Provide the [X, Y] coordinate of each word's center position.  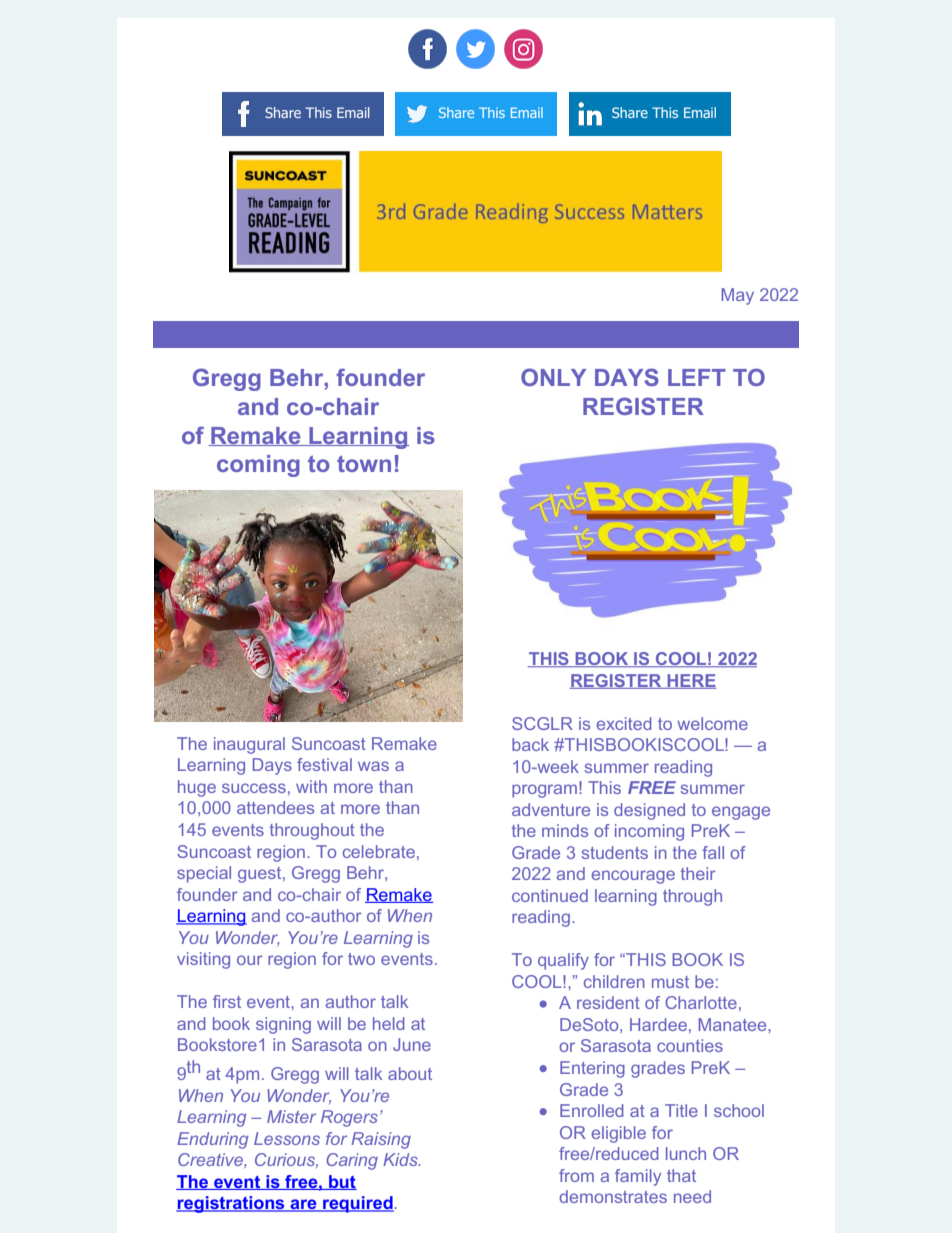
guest [261, 875]
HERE [691, 681]
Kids [401, 1159]
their [698, 873]
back [530, 744]
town [364, 464]
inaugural [249, 745]
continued [550, 895]
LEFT [697, 377]
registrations [231, 1204]
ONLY [553, 377]
